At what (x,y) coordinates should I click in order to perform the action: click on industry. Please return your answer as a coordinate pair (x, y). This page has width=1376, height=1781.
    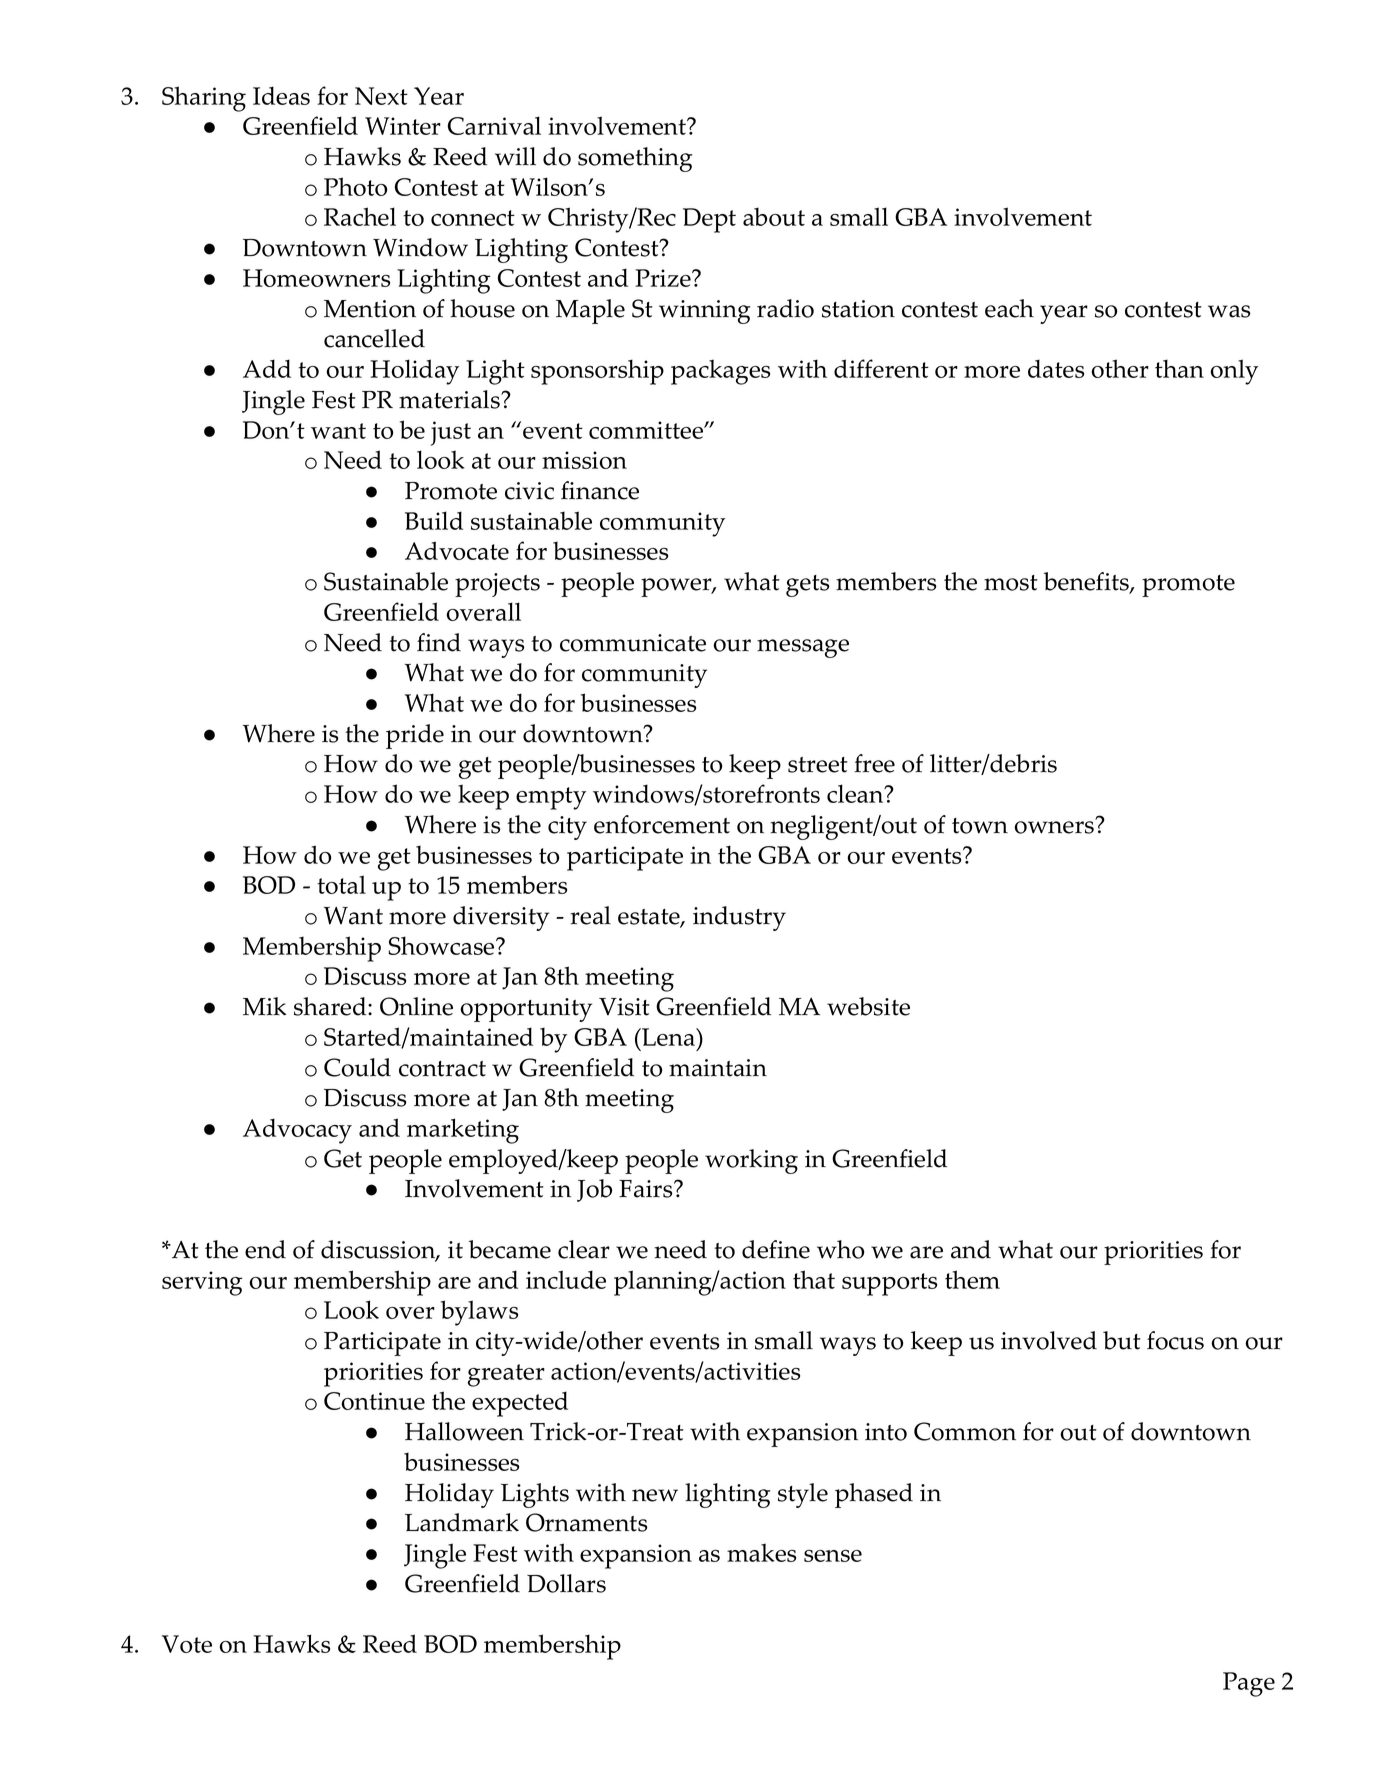
    Looking at the image, I should click on (739, 918).
